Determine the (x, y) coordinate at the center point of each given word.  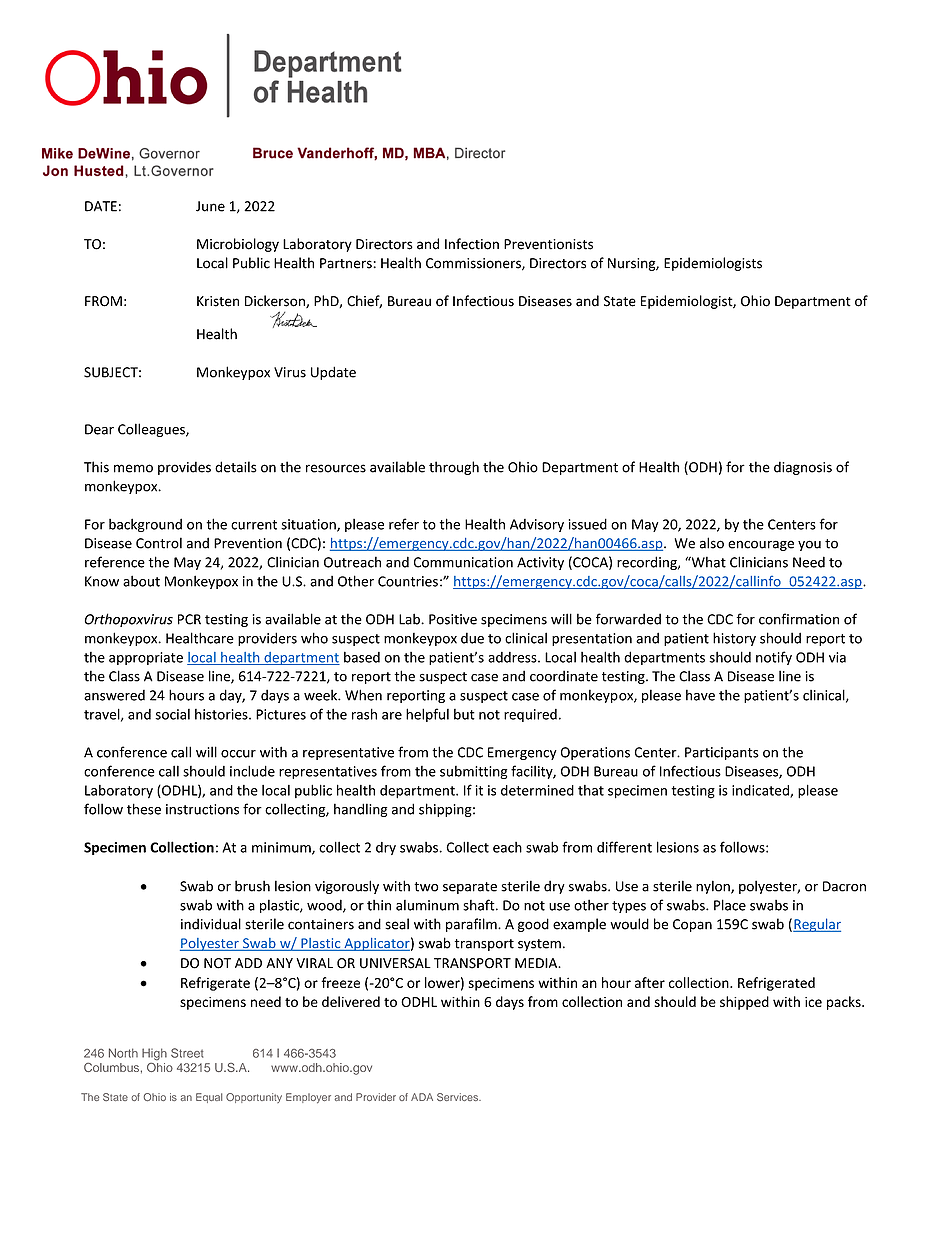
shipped (744, 1003)
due (472, 638)
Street (187, 1053)
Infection (472, 244)
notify (774, 658)
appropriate (146, 658)
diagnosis (803, 468)
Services (459, 1097)
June (210, 206)
